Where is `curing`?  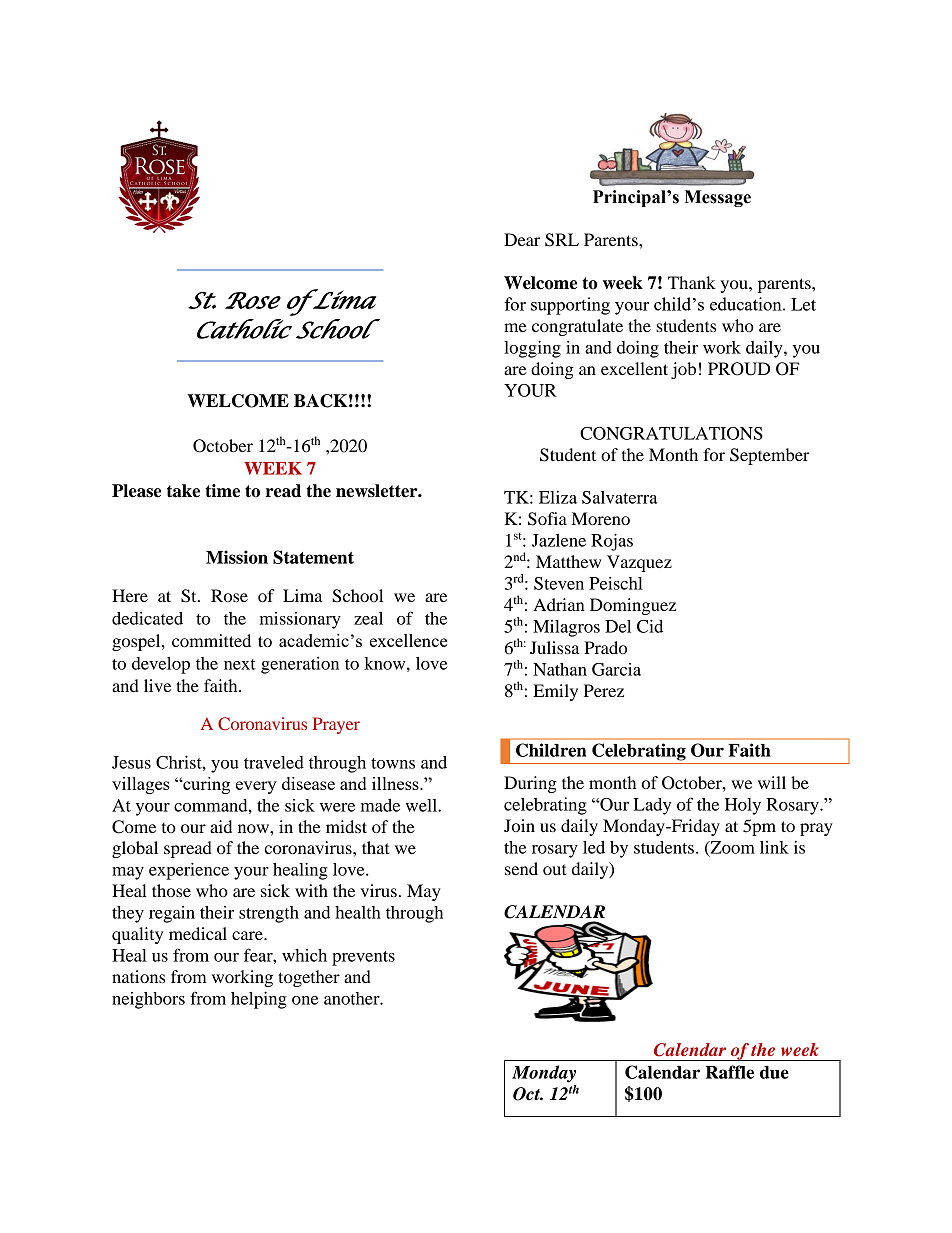
curing is located at coordinates (205, 785).
